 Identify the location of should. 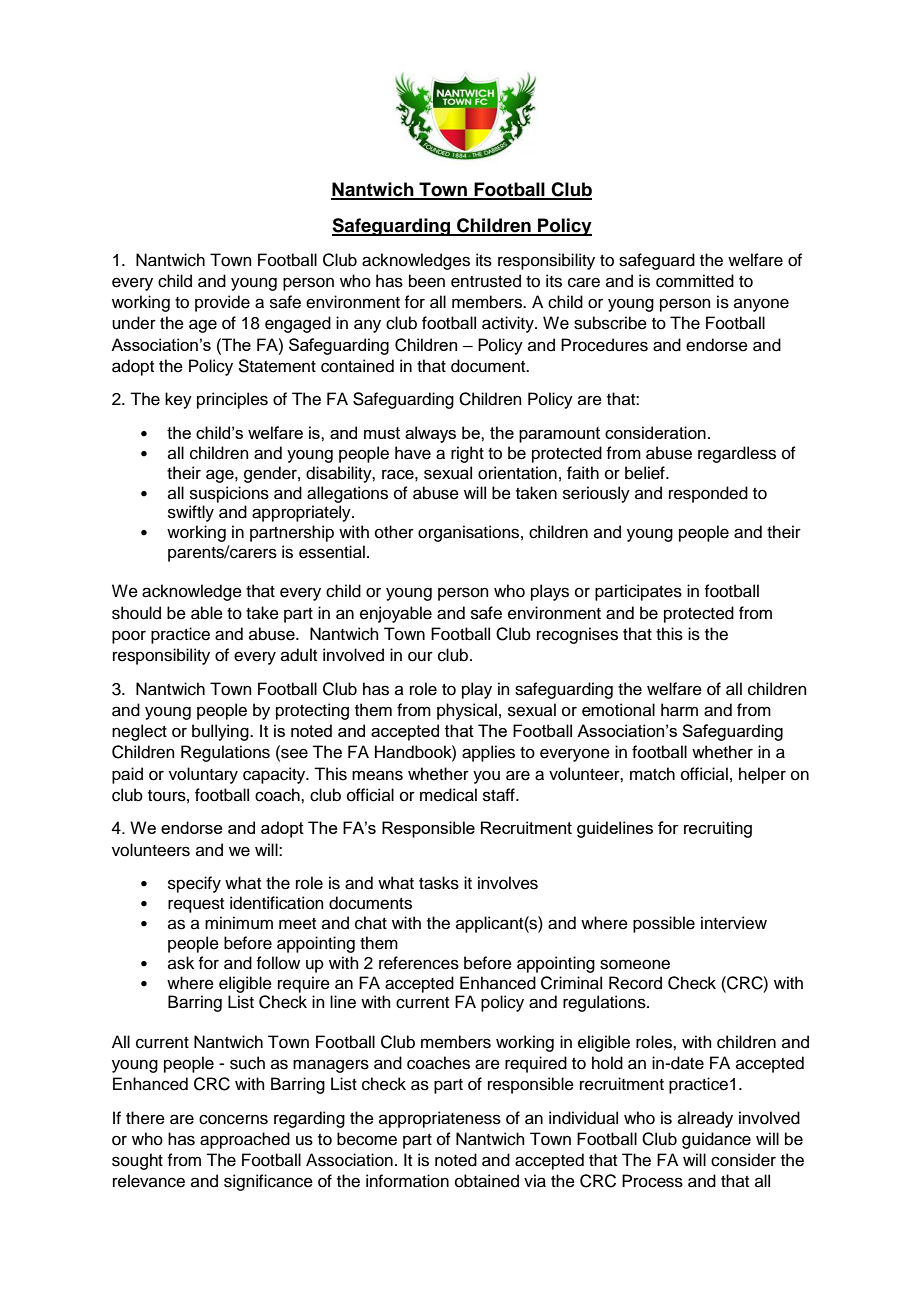
(136, 613).
